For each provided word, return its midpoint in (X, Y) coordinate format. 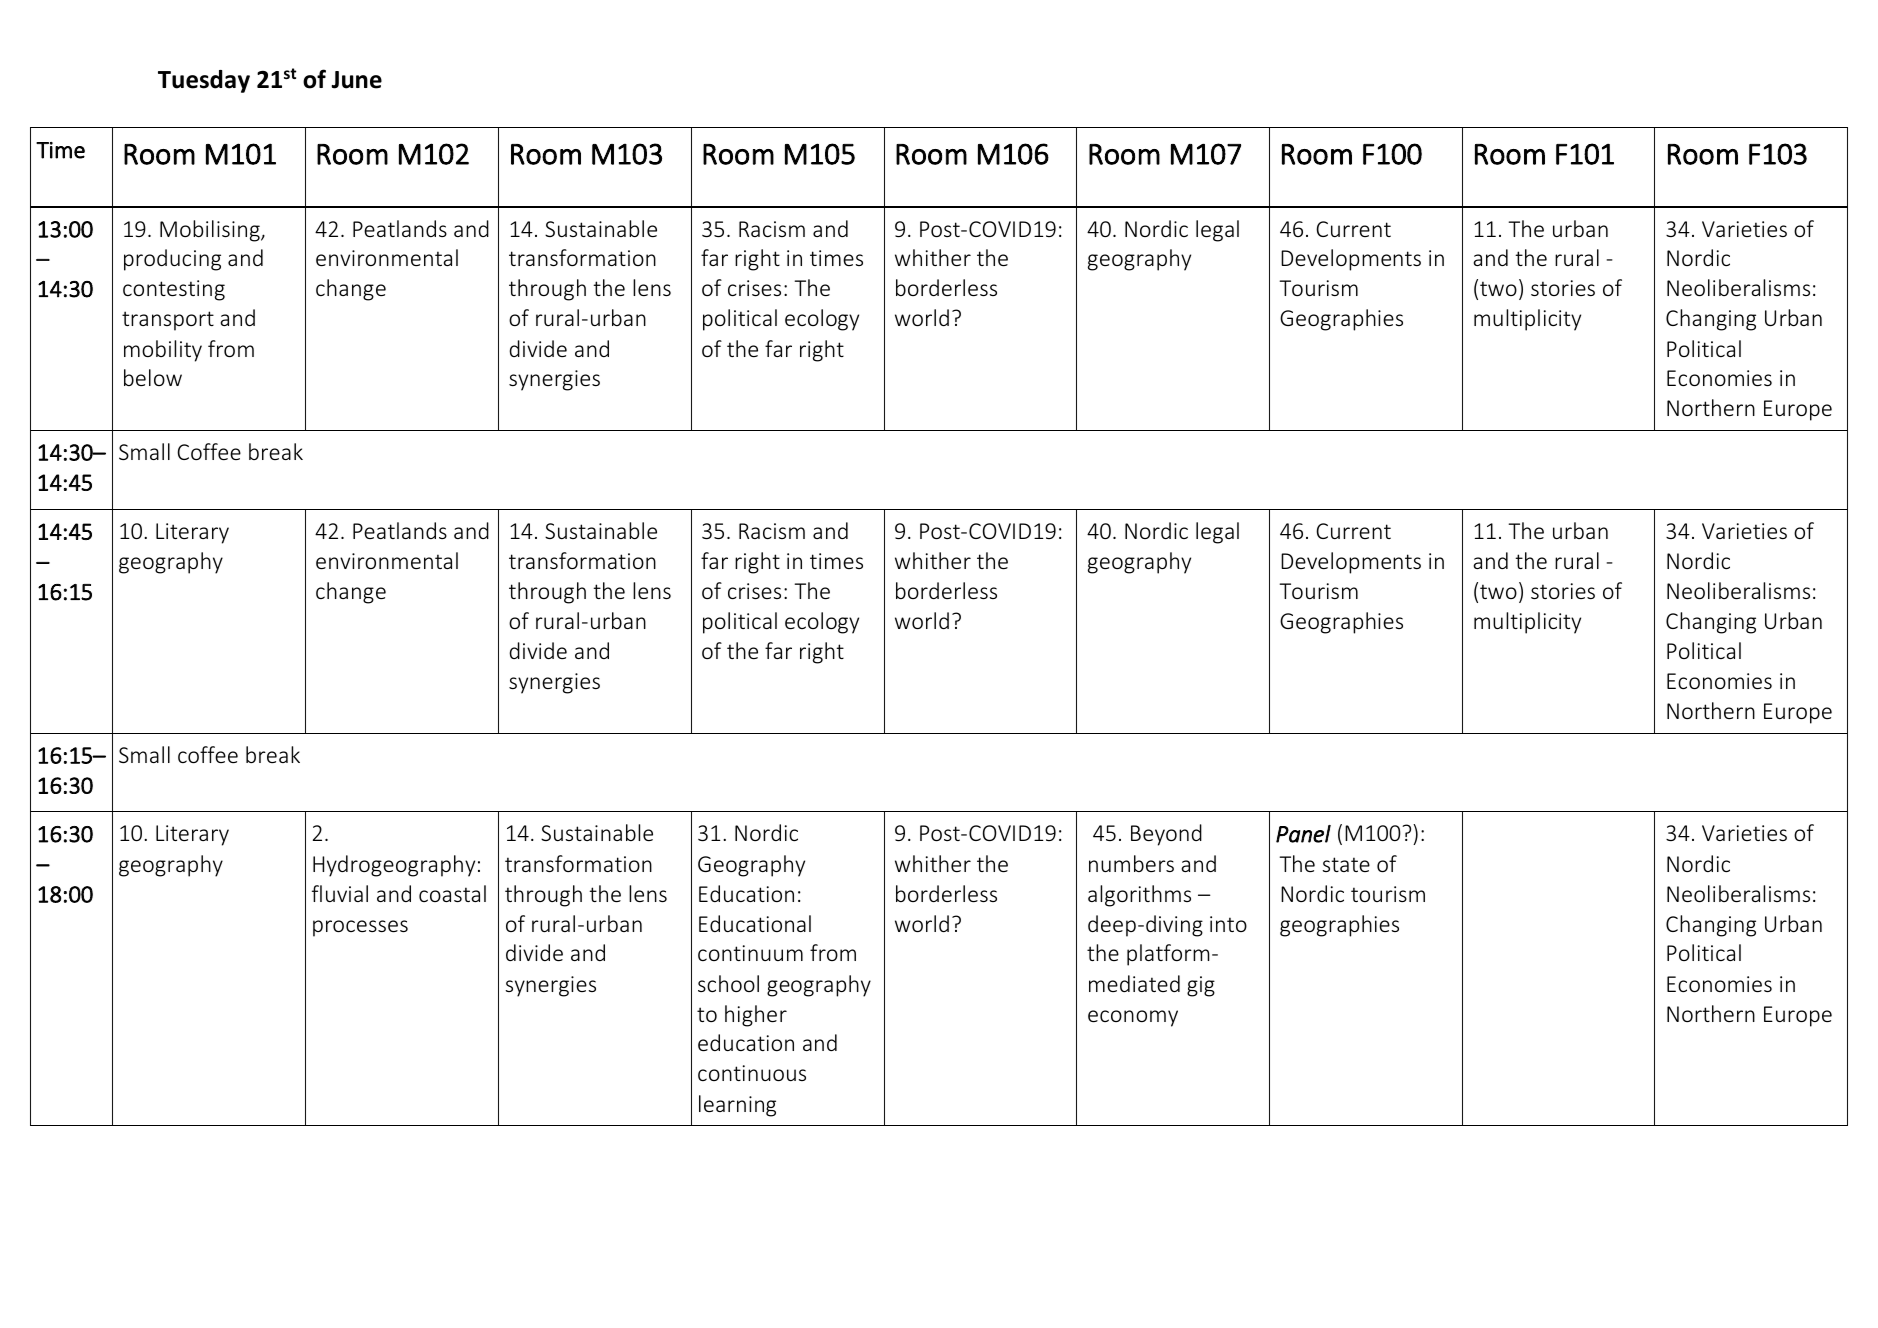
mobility (163, 351)
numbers (1131, 863)
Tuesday (204, 81)
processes (360, 928)
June (356, 80)
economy (1133, 1018)
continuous (752, 1073)
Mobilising (211, 231)
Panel (1303, 834)
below (153, 377)
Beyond (1166, 835)
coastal (452, 893)
